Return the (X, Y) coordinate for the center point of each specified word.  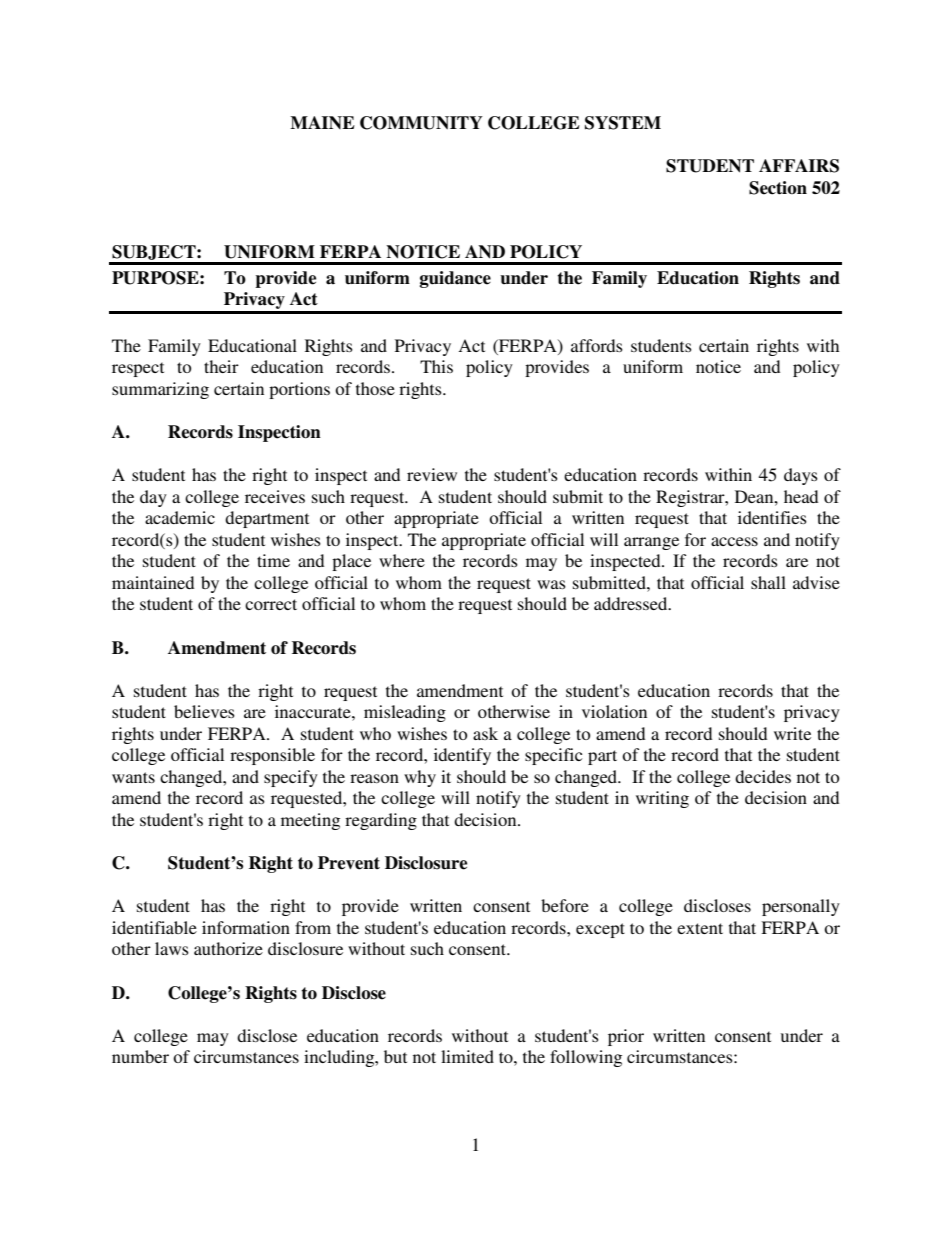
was (551, 584)
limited (467, 1056)
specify (291, 778)
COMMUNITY (421, 123)
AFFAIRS (799, 166)
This (436, 366)
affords (597, 345)
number (140, 1056)
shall (768, 582)
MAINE (322, 122)
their (221, 366)
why (420, 778)
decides (763, 776)
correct (271, 604)
